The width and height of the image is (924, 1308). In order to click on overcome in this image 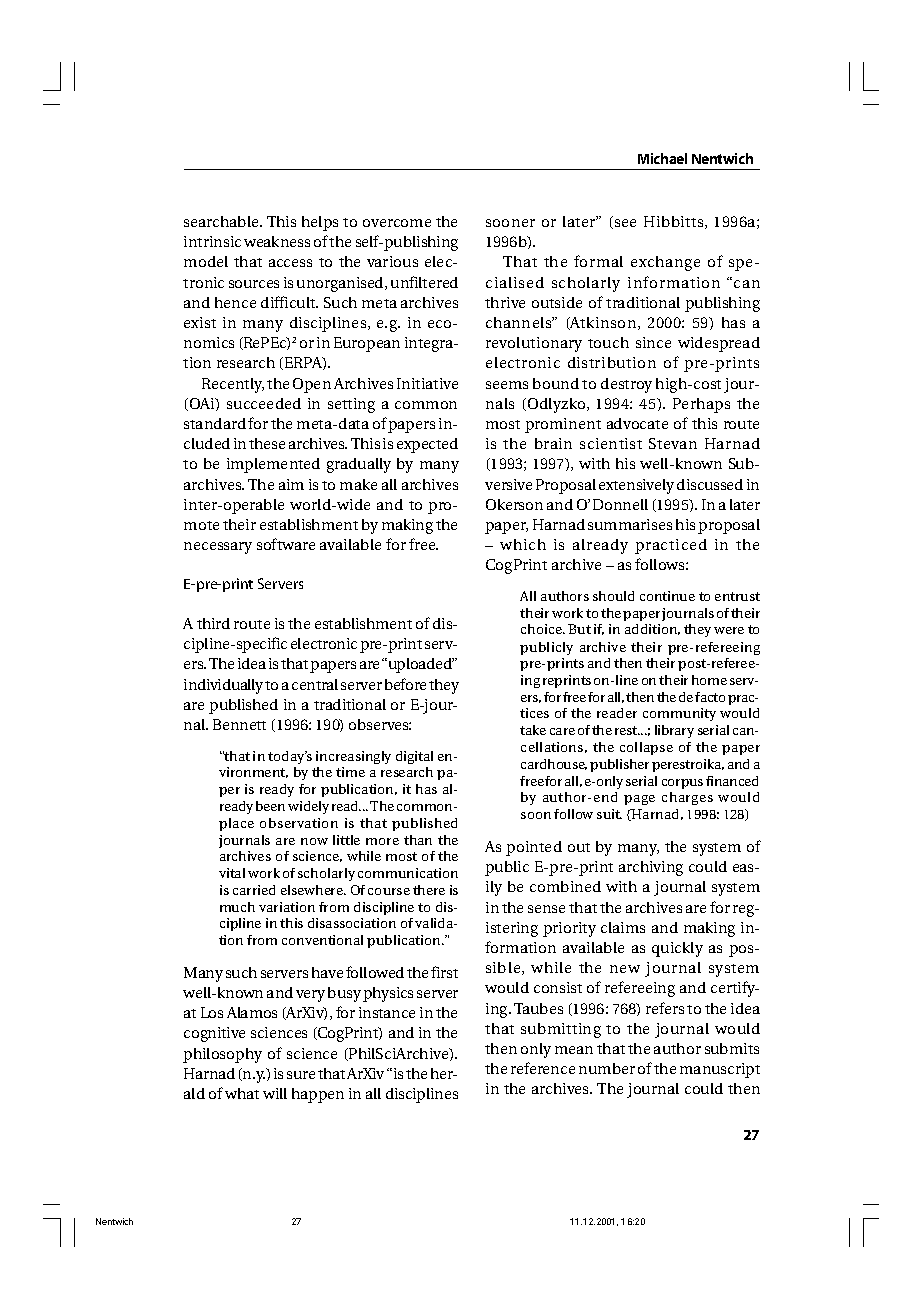, I will do `click(397, 223)`.
